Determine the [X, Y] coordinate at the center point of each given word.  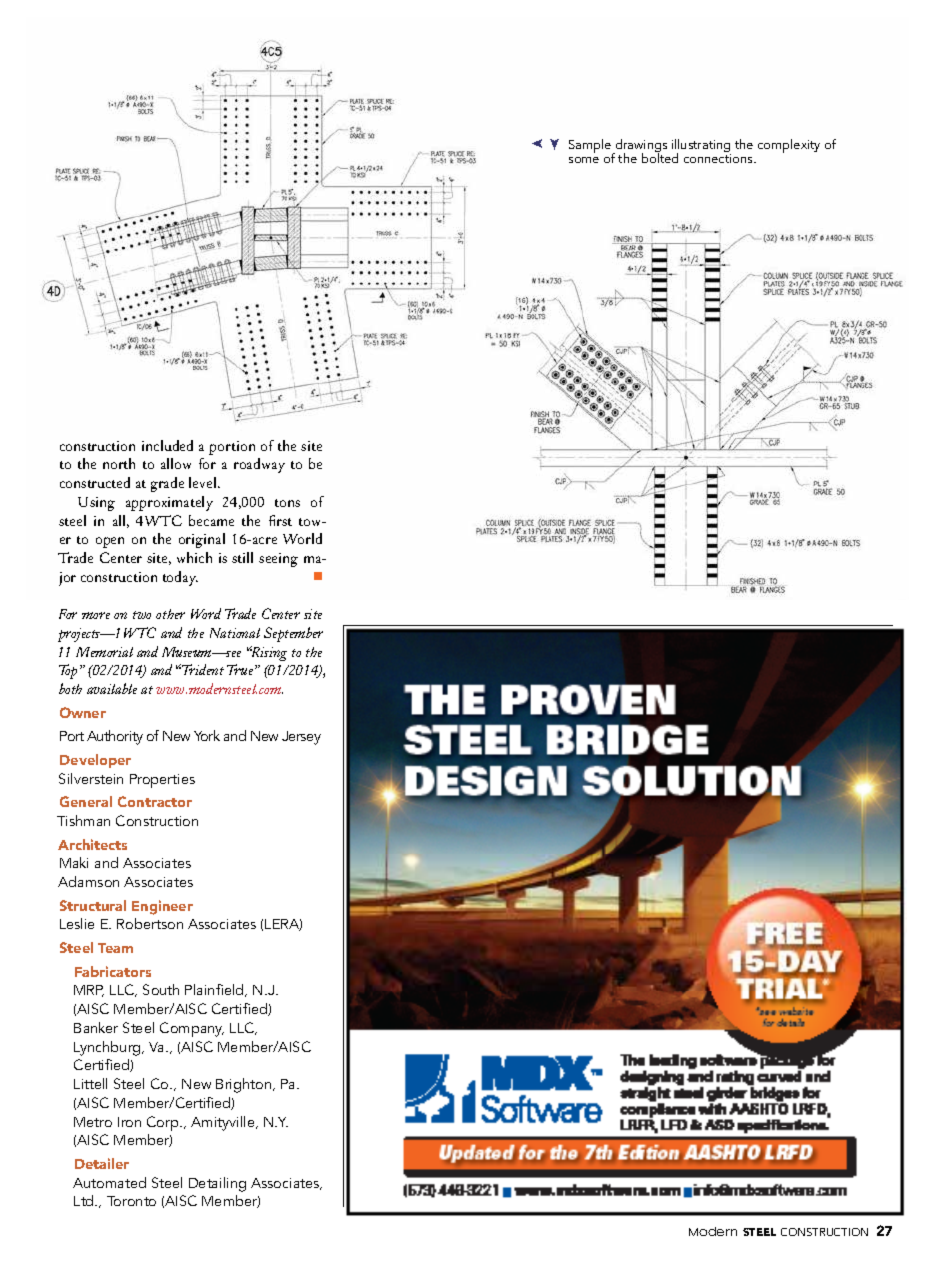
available [112, 688]
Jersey [301, 738]
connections [719, 158]
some [584, 160]
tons [287, 503]
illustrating [701, 147]
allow [176, 463]
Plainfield [215, 990]
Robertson [150, 923]
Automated [109, 1182]
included [167, 445]
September [293, 634]
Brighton [243, 1085]
